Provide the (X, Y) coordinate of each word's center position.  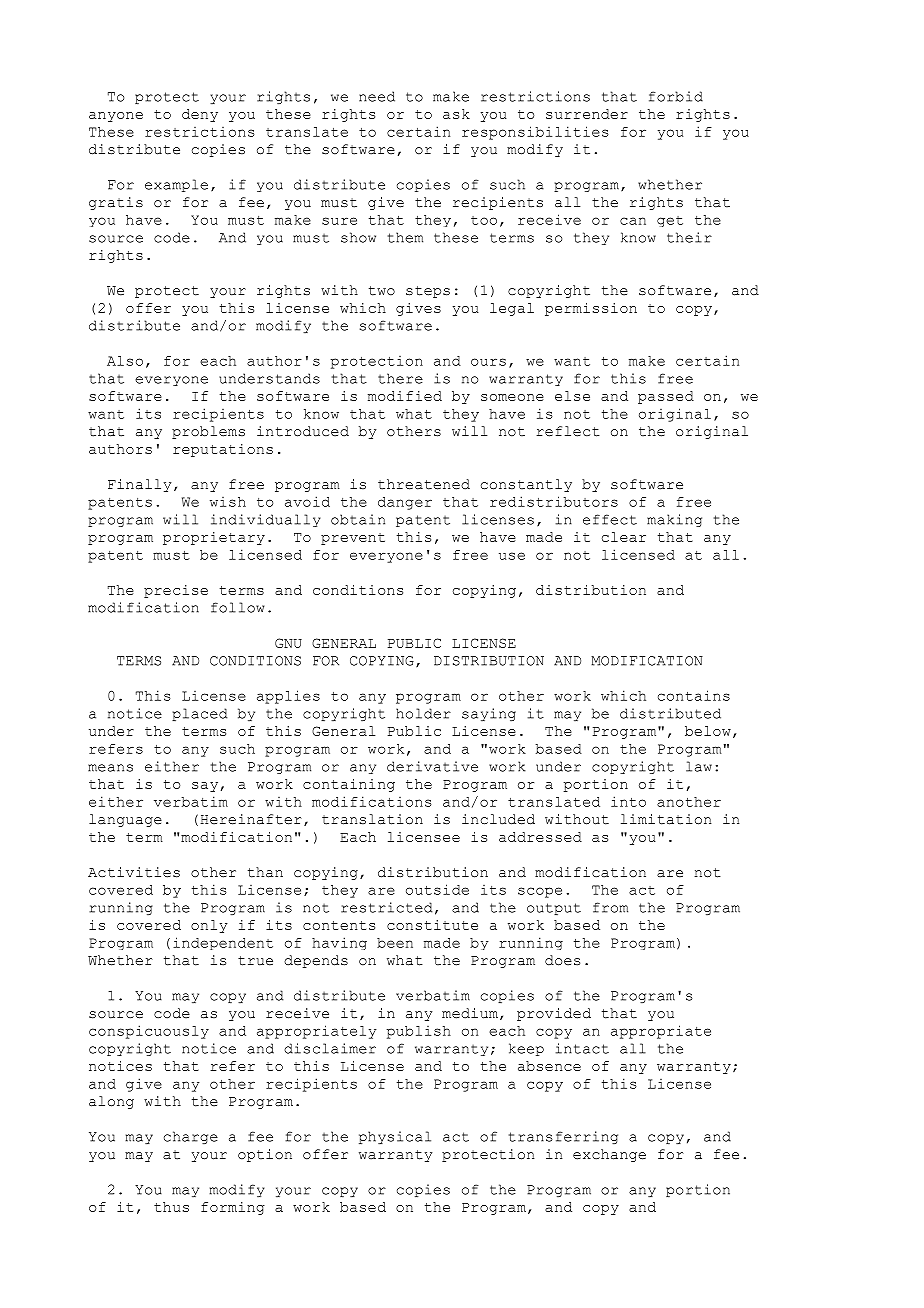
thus (171, 1207)
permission (591, 309)
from (610, 907)
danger (405, 503)
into (628, 801)
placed (199, 714)
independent (223, 943)
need (377, 96)
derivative (432, 766)
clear (624, 537)
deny (200, 115)
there (400, 378)
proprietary (214, 538)
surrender (587, 114)
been (395, 943)
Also (125, 361)
